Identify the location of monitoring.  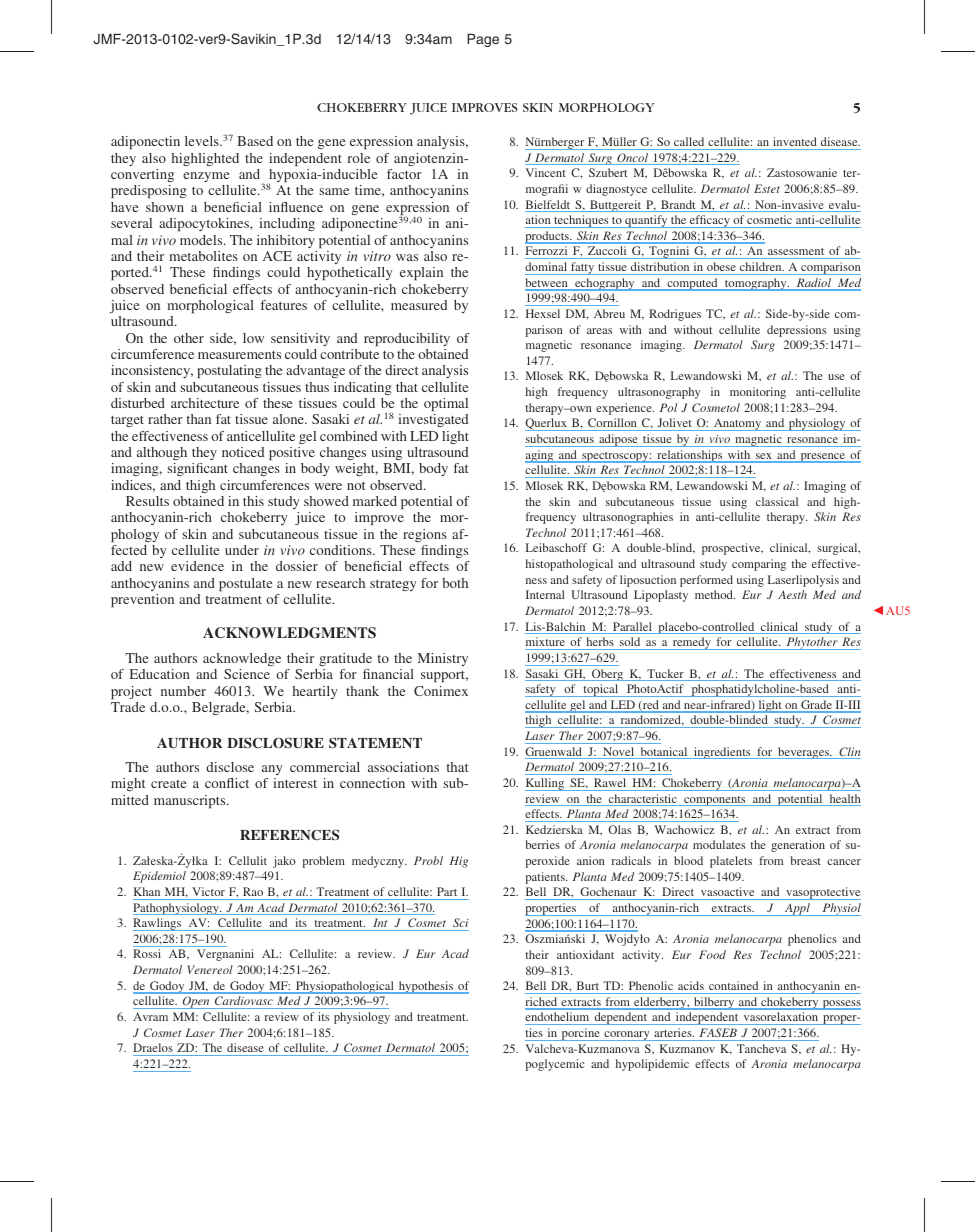
(758, 393).
